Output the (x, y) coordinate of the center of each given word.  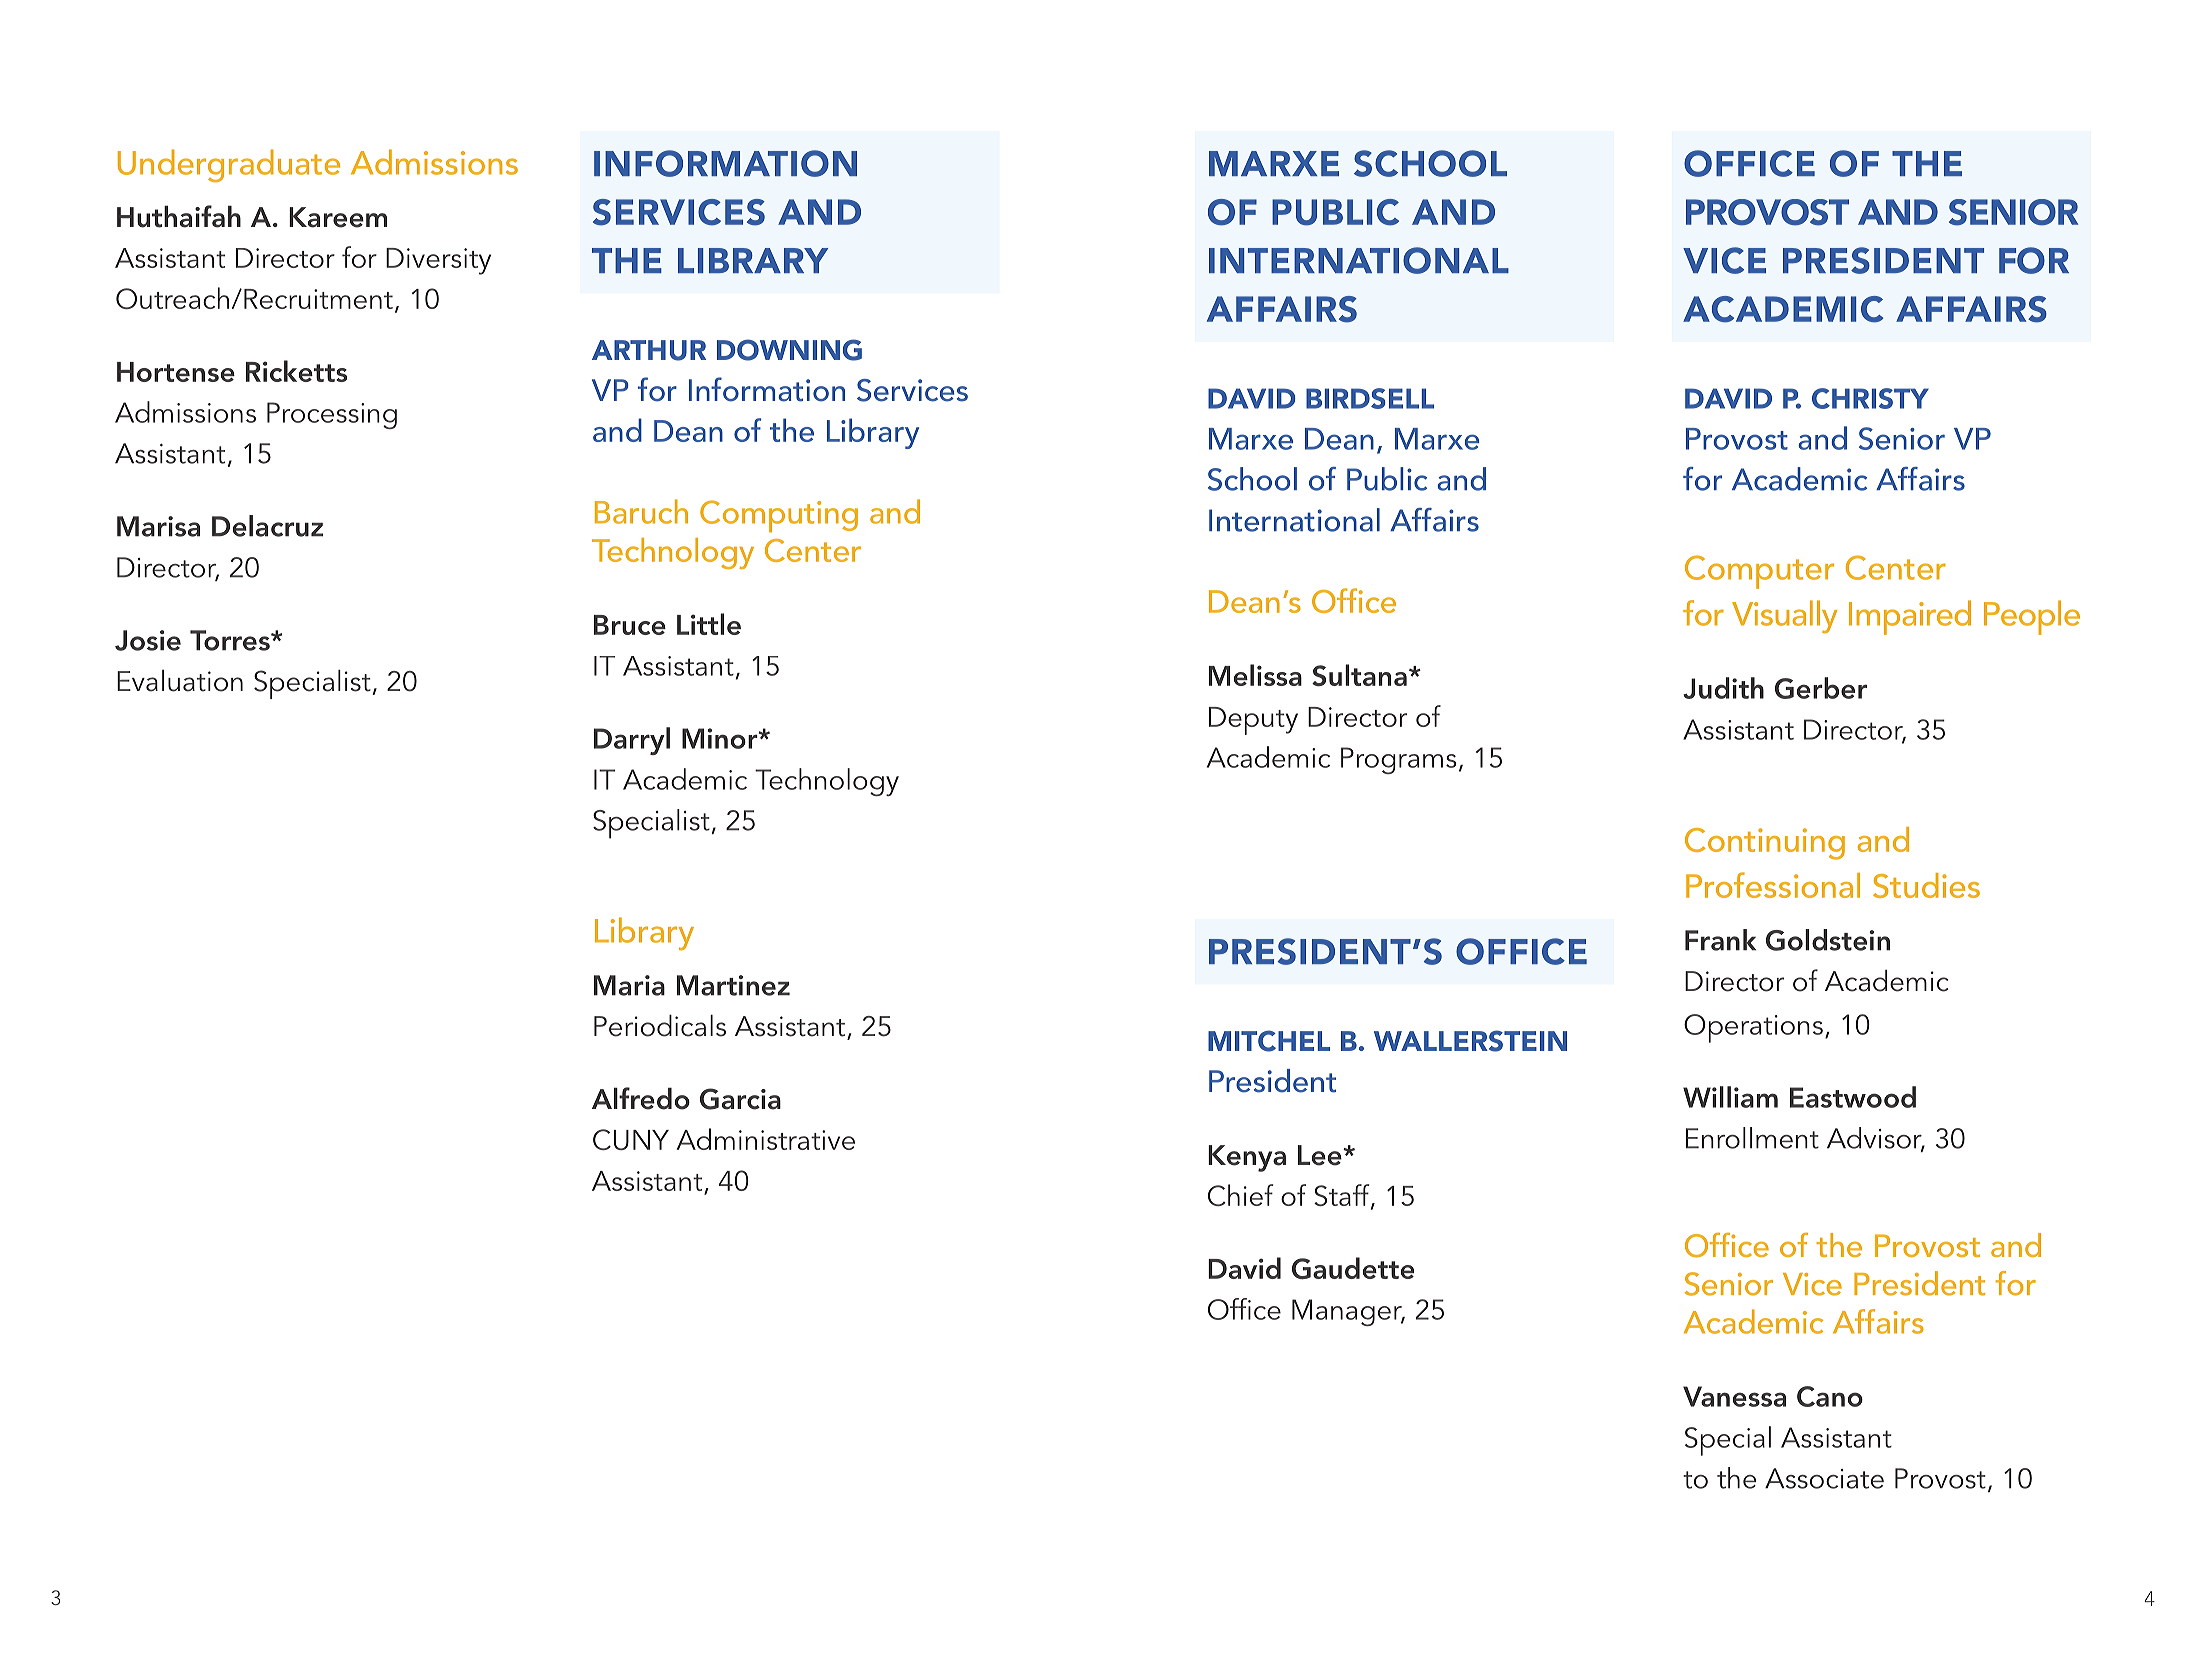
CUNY (631, 1139)
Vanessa (1734, 1396)
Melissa (1255, 675)
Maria (629, 985)
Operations (1753, 1028)
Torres (231, 640)
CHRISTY (1870, 398)
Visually (1784, 616)
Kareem (338, 217)
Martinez (733, 985)
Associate (1824, 1478)
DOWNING (789, 350)
